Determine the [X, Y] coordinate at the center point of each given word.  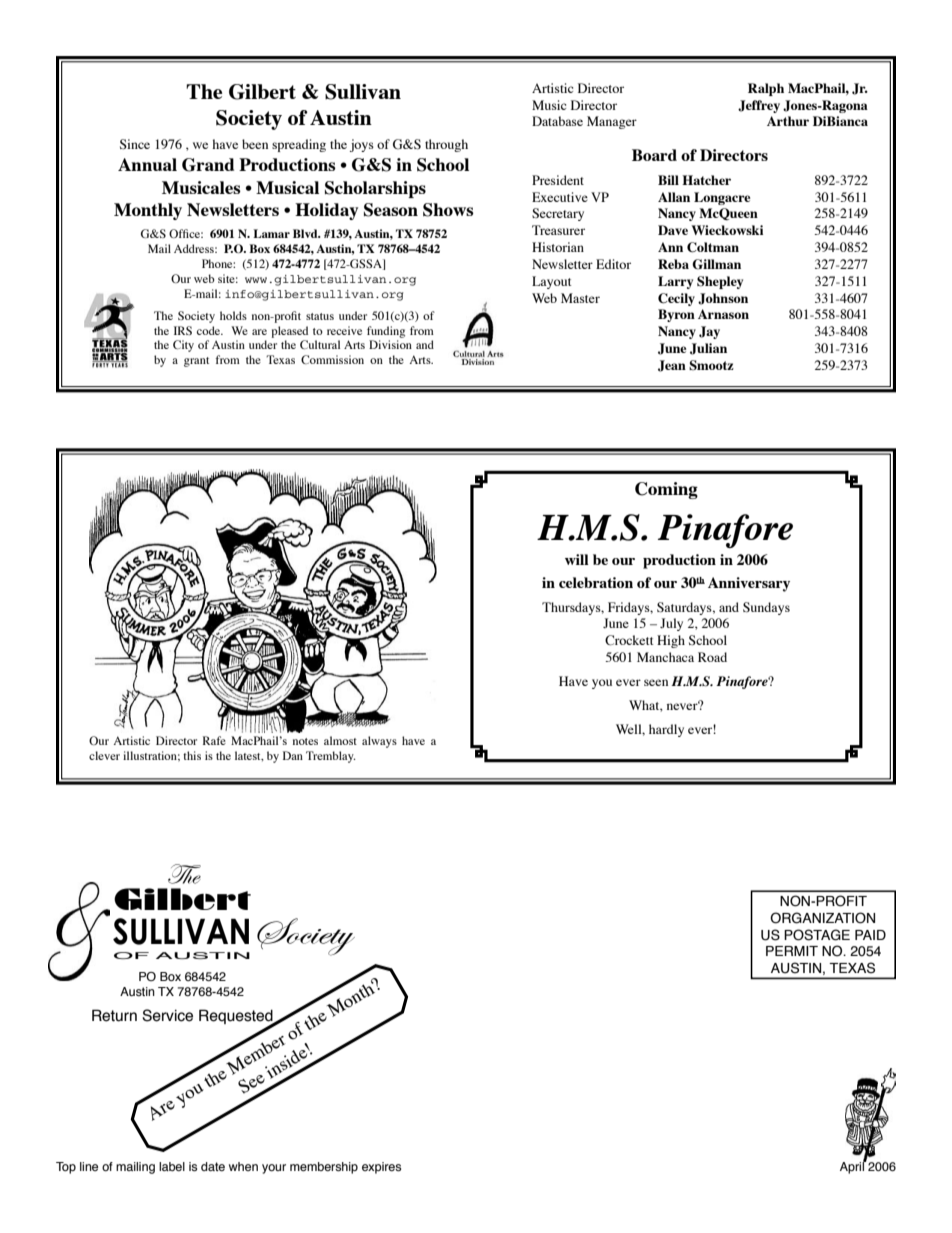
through [446, 145]
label [172, 1166]
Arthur [788, 121]
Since [135, 144]
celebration [596, 582]
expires [381, 1168]
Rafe [214, 740]
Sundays [766, 608]
